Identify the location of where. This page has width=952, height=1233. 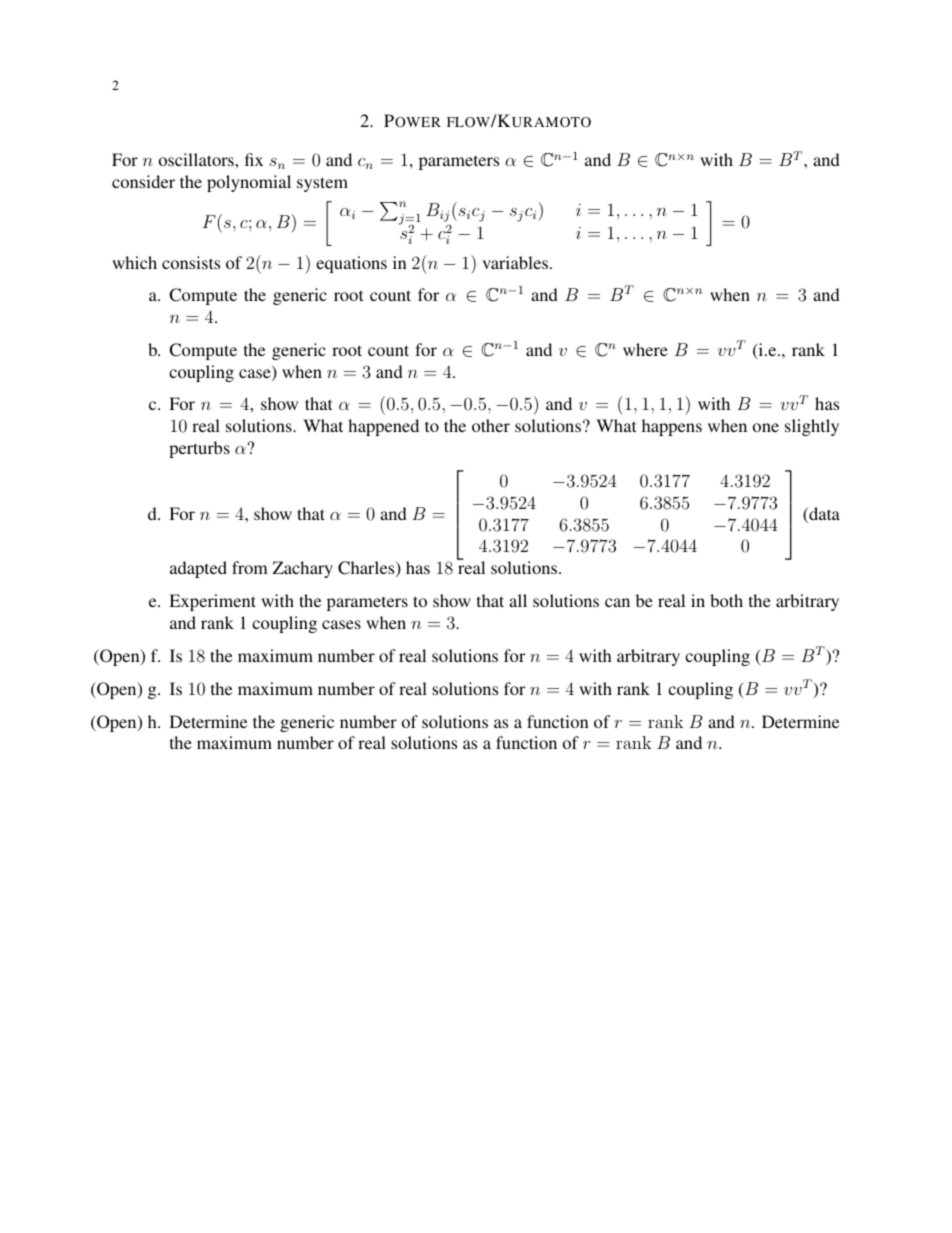
(645, 349).
